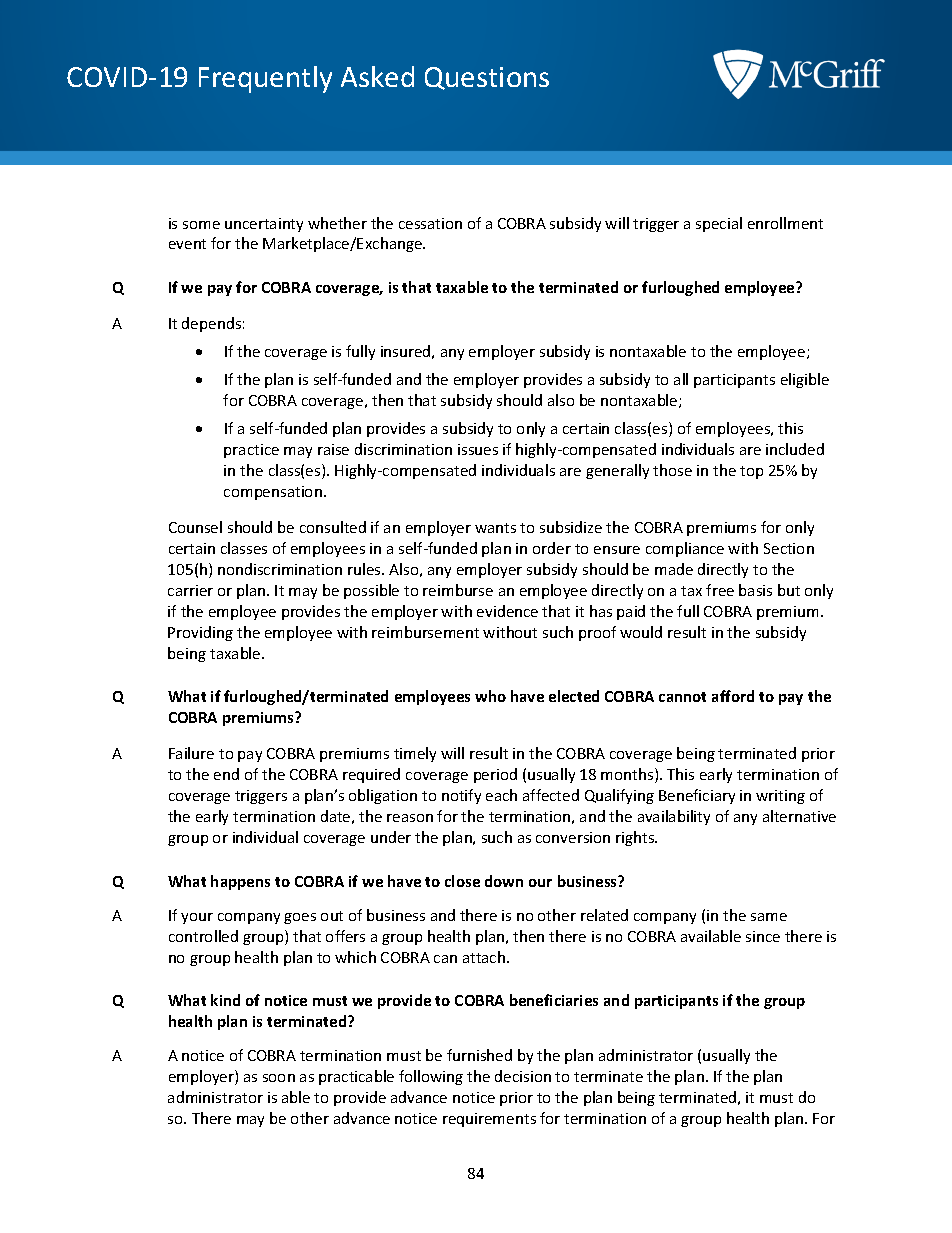  Describe the element at coordinates (478, 449) in the page. I see `issues` at that location.
